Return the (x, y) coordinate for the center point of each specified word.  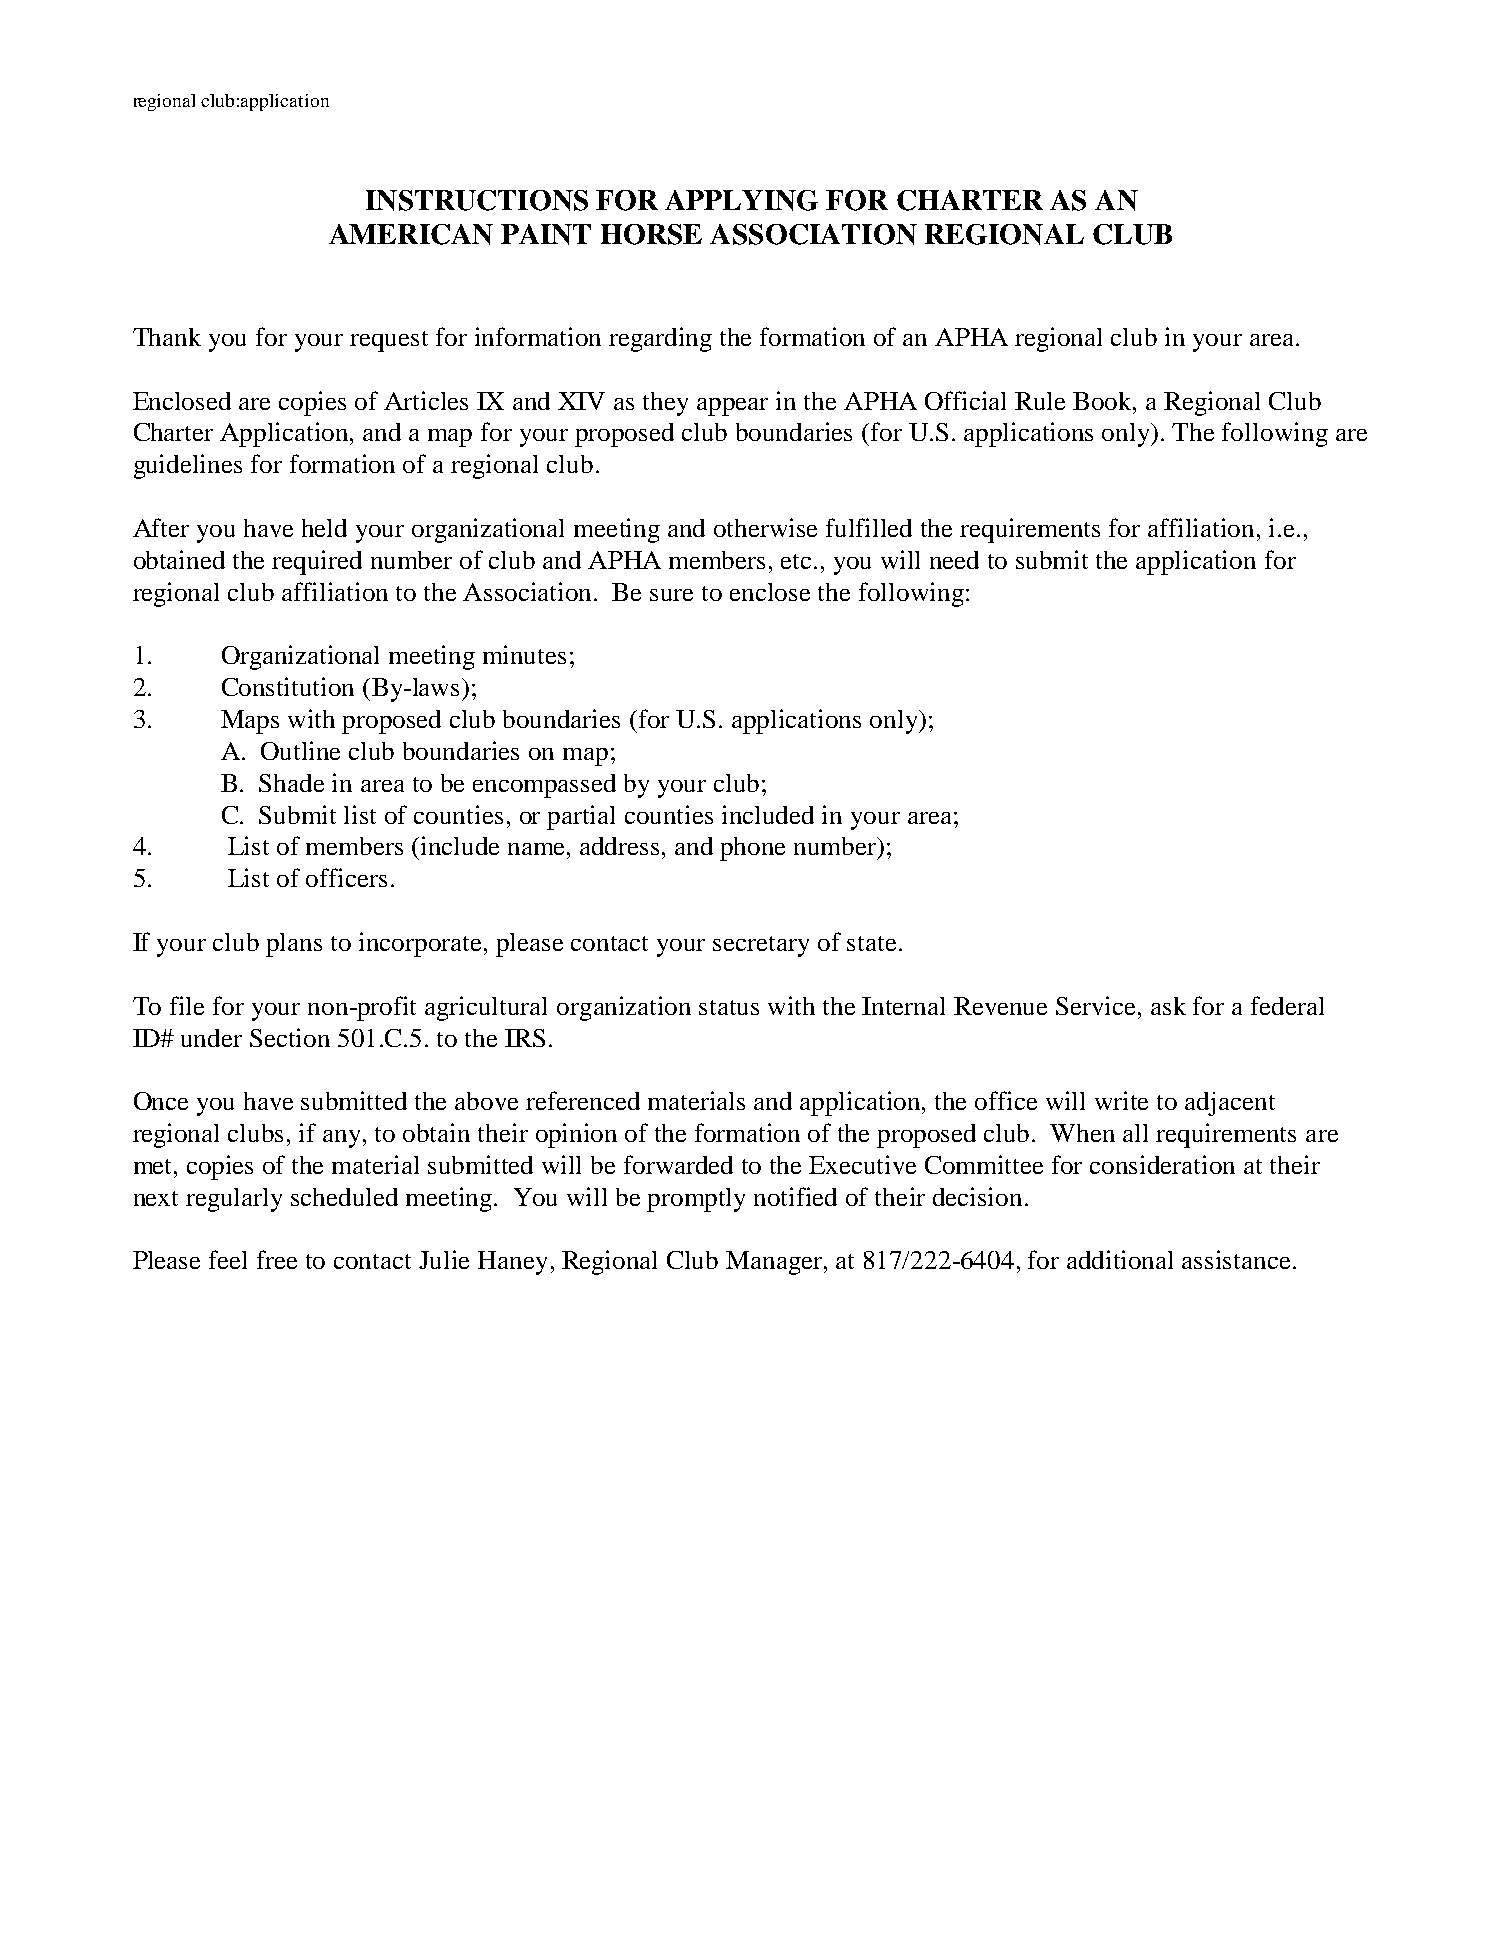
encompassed (544, 786)
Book (1104, 401)
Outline (300, 750)
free (277, 1259)
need (954, 560)
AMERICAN (411, 234)
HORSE (651, 234)
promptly (696, 1200)
